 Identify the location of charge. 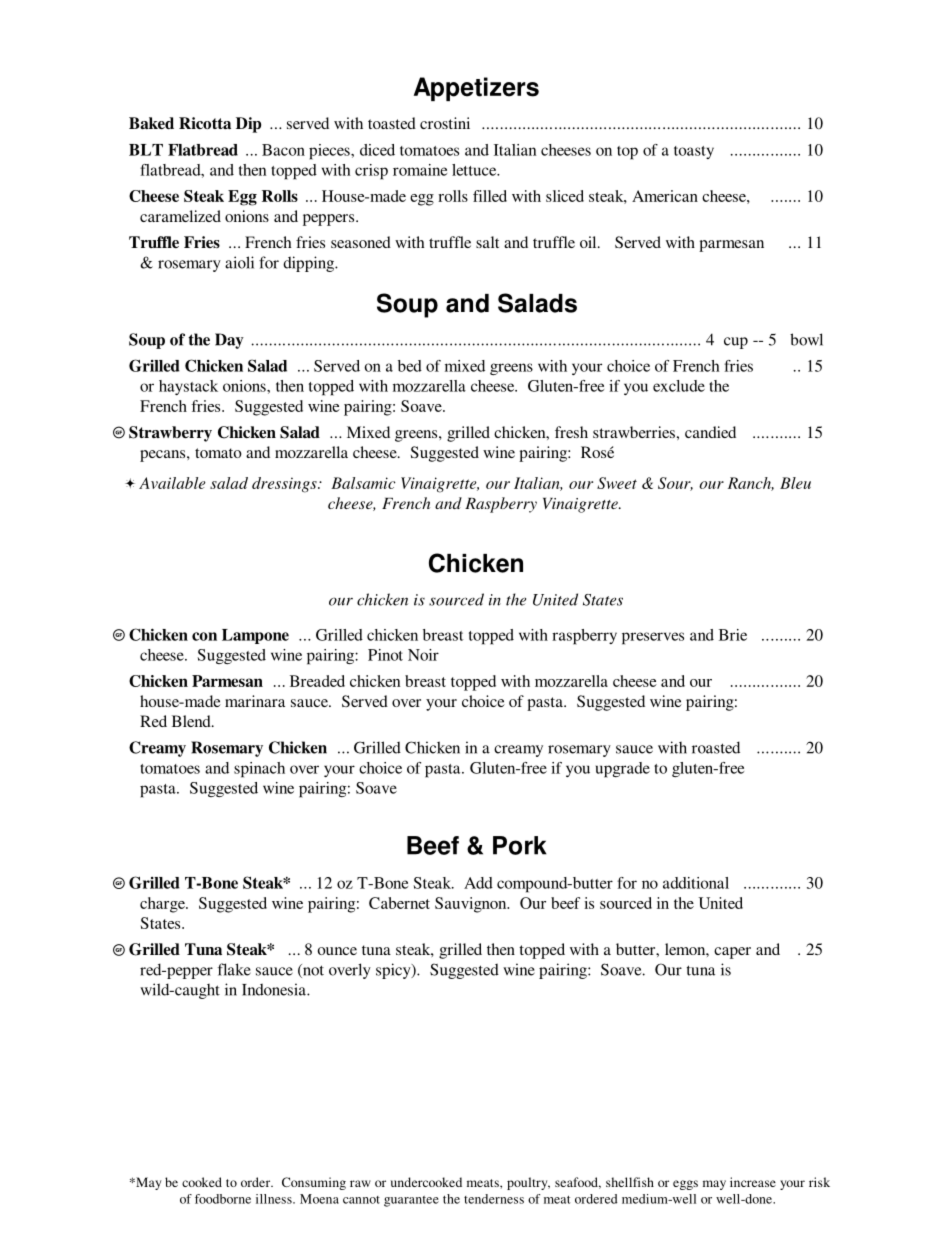
(163, 905).
